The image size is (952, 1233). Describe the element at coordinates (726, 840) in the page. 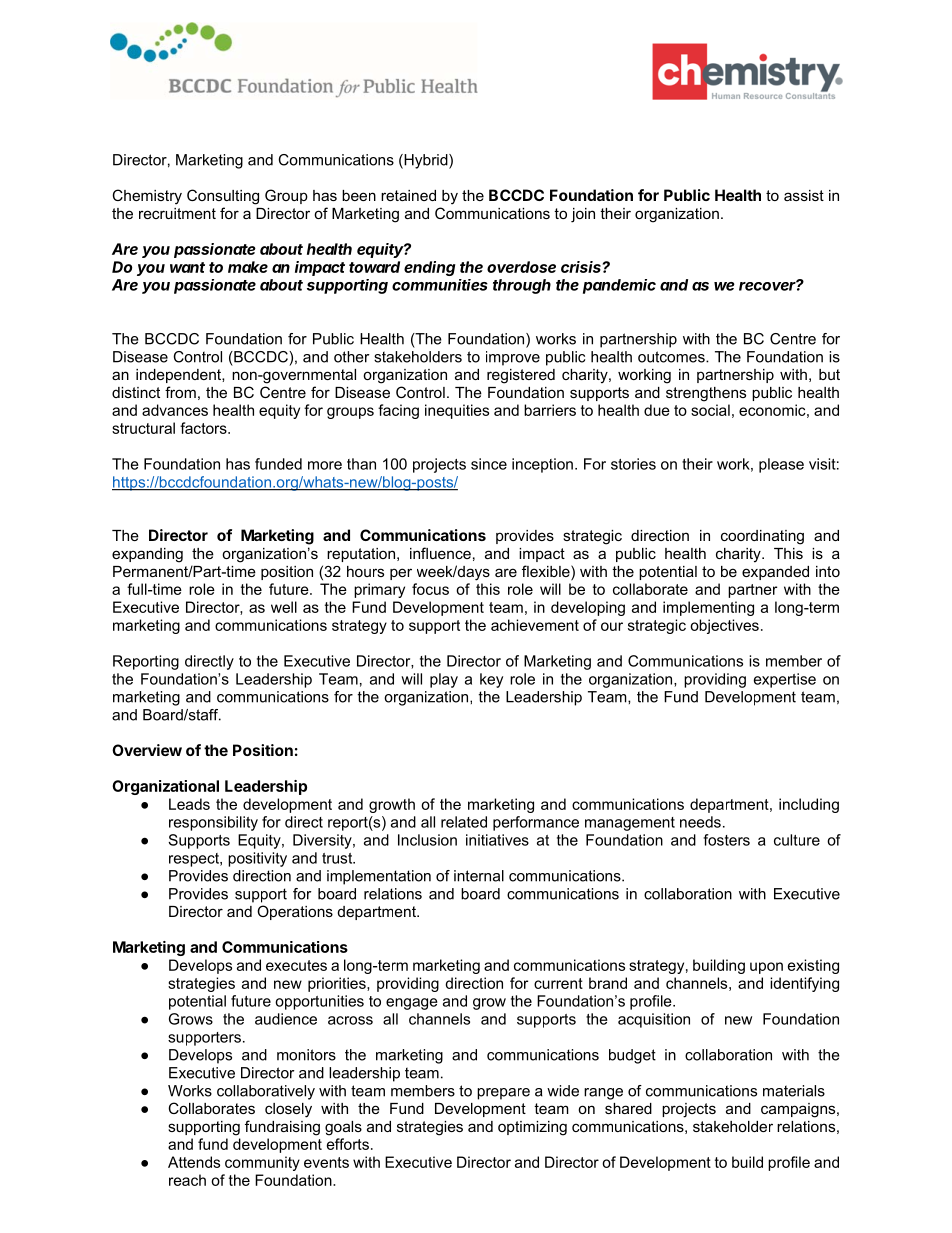

I see `fosters` at that location.
